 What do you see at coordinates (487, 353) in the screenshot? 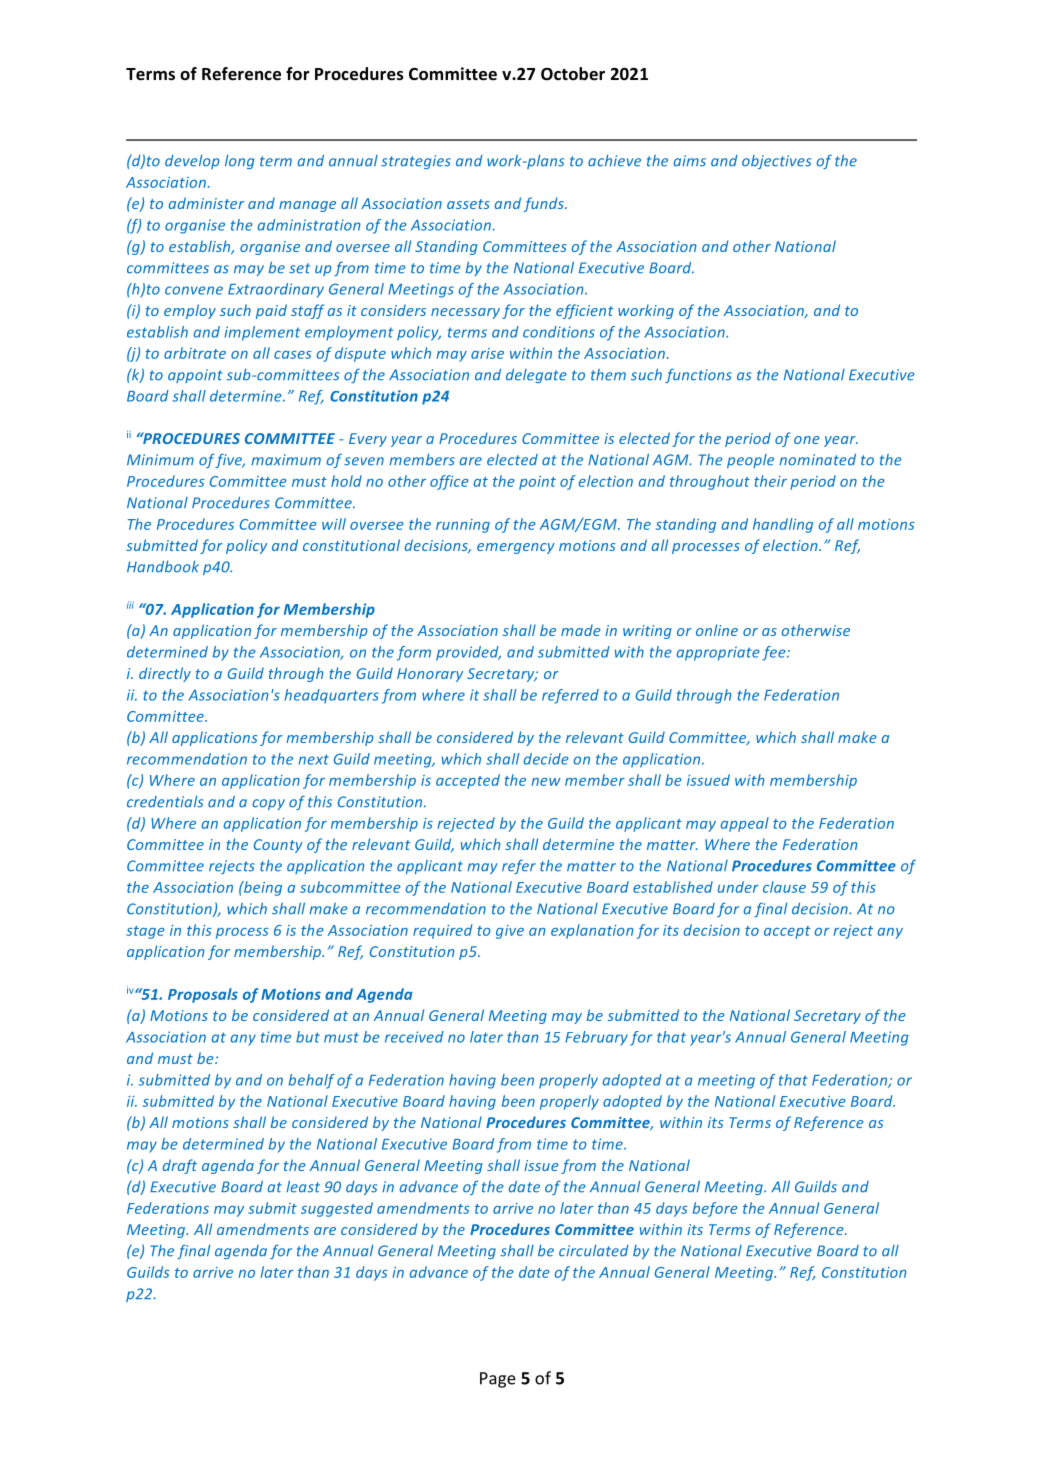
I see `arise` at bounding box center [487, 353].
